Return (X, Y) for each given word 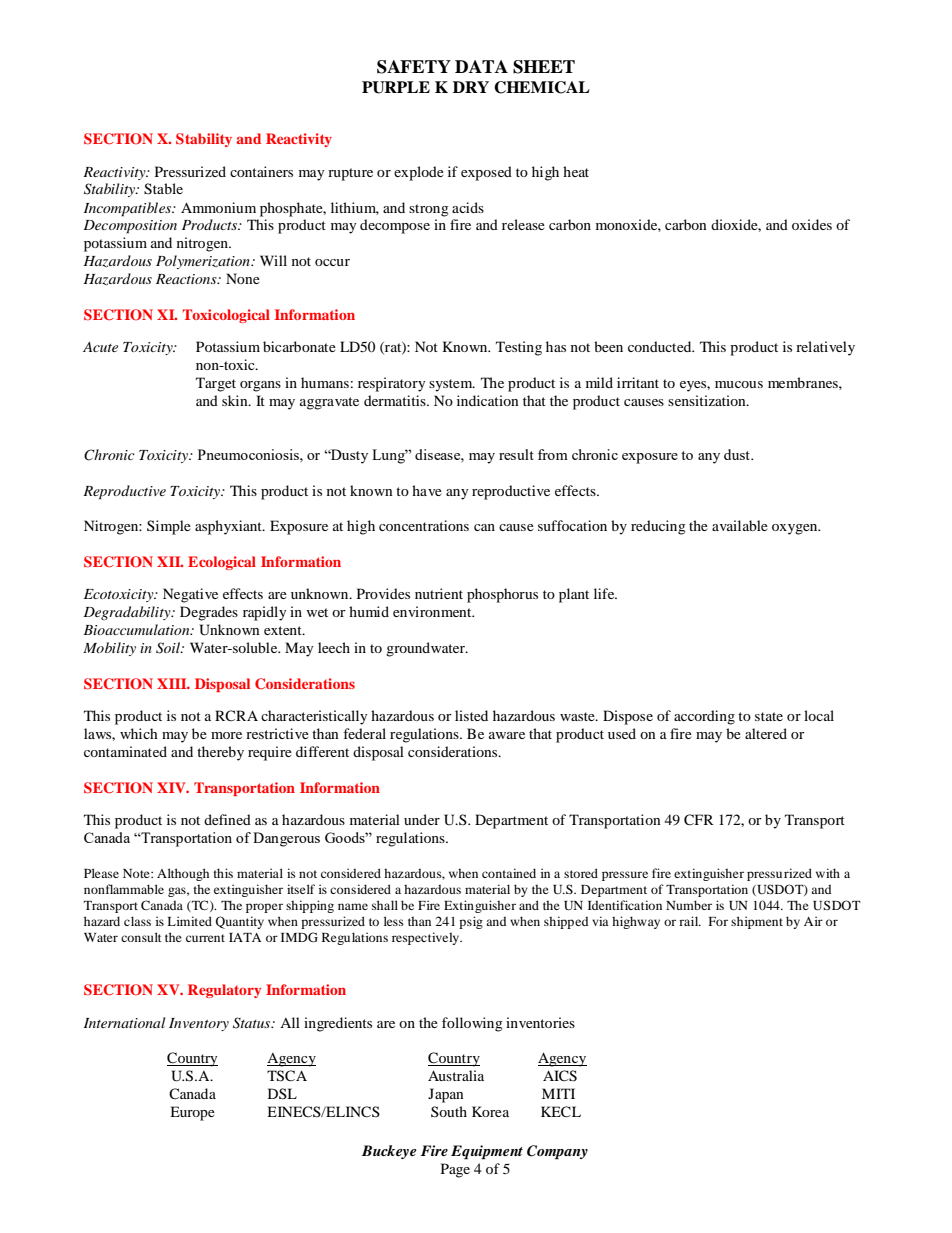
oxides (812, 224)
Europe (192, 1113)
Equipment (487, 1152)
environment (433, 611)
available (740, 525)
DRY (471, 87)
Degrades (209, 613)
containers (261, 171)
